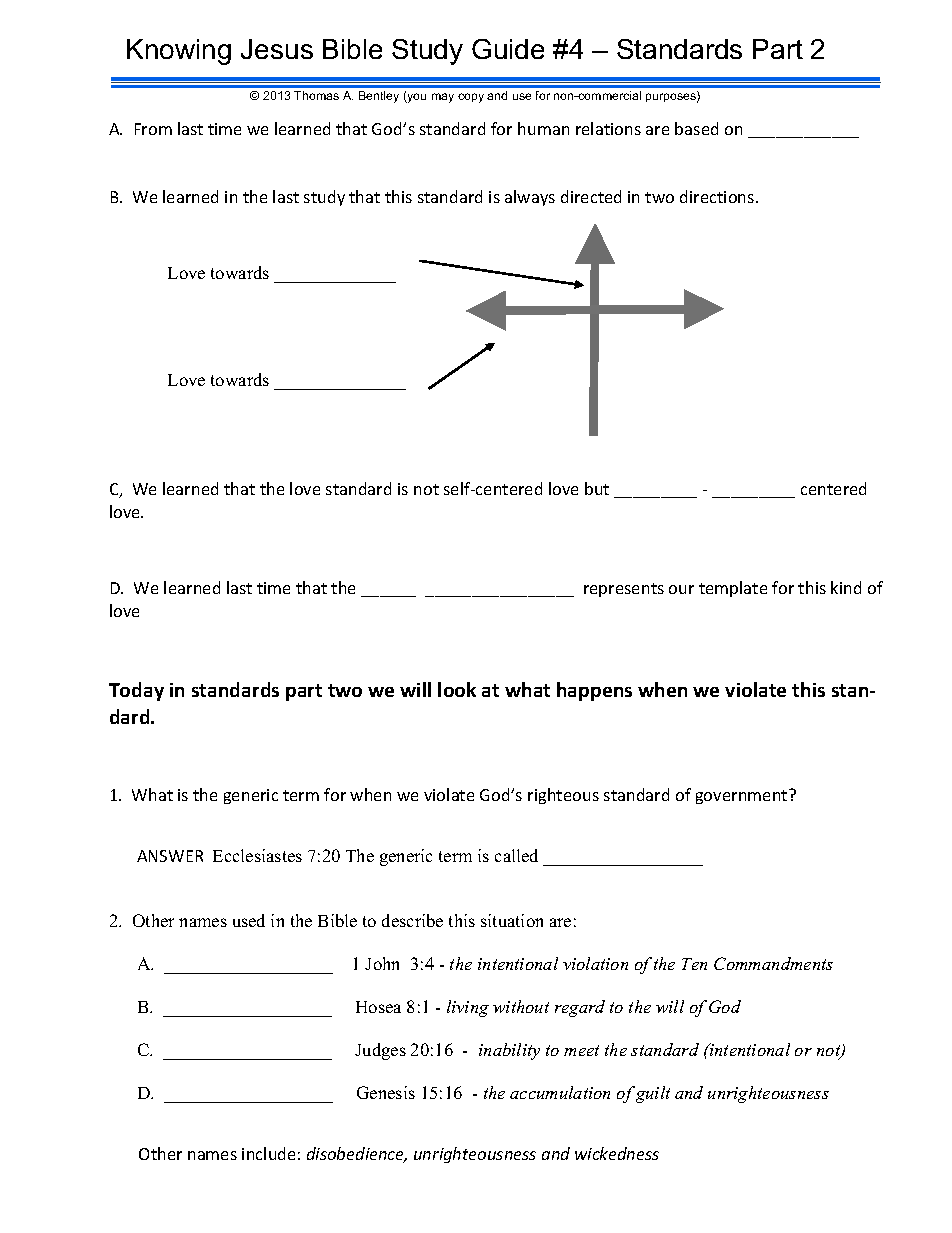  What do you see at coordinates (653, 1094) in the page?
I see `guilt` at bounding box center [653, 1094].
